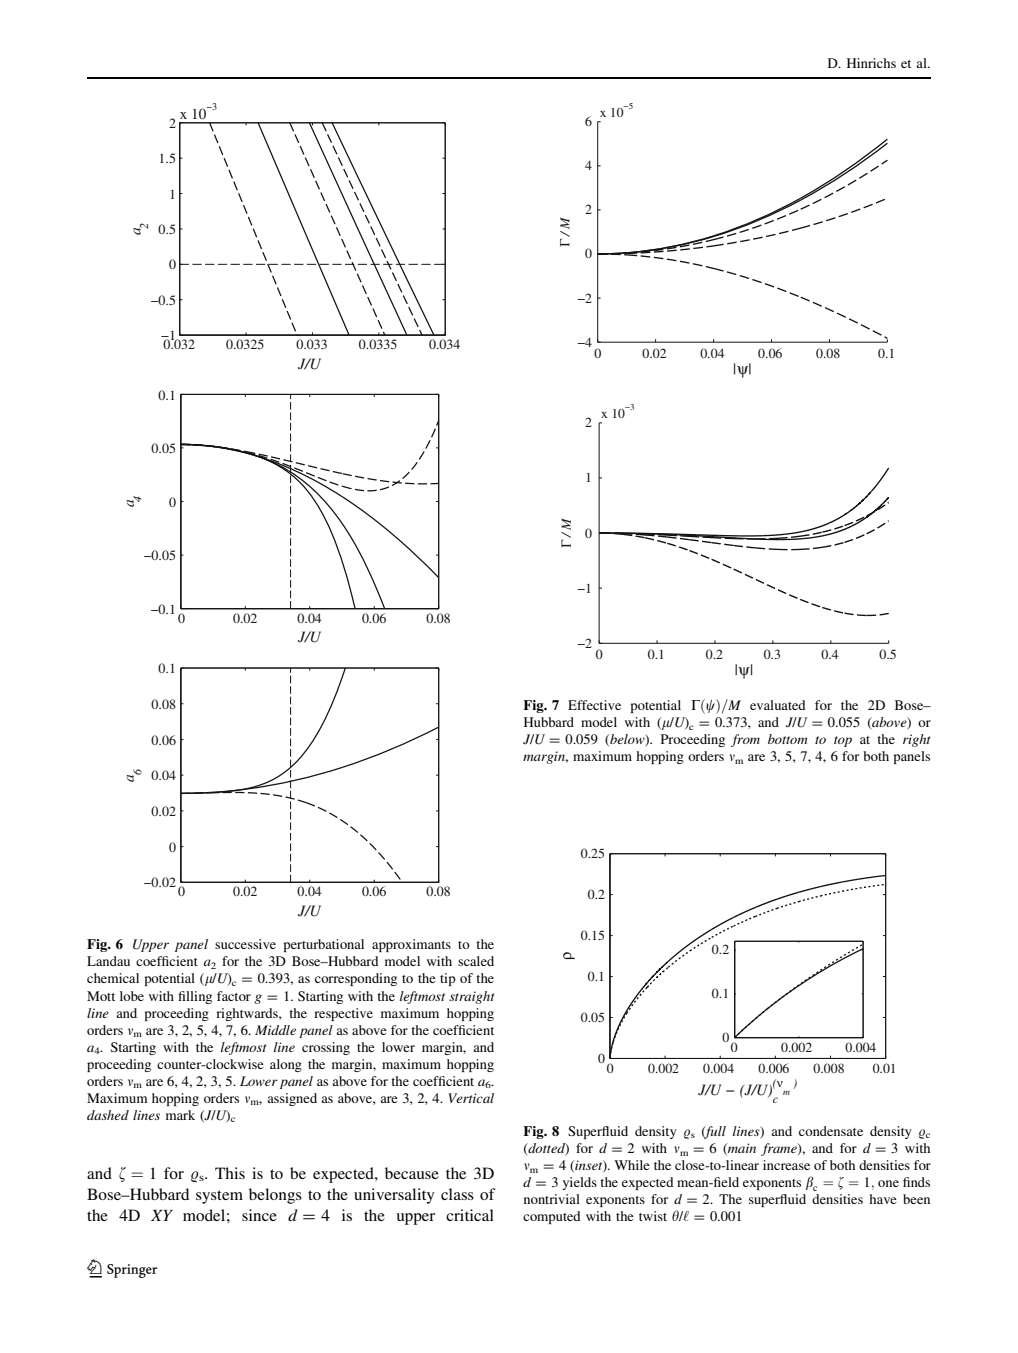  I want to click on nontrivial, so click(552, 1199).
